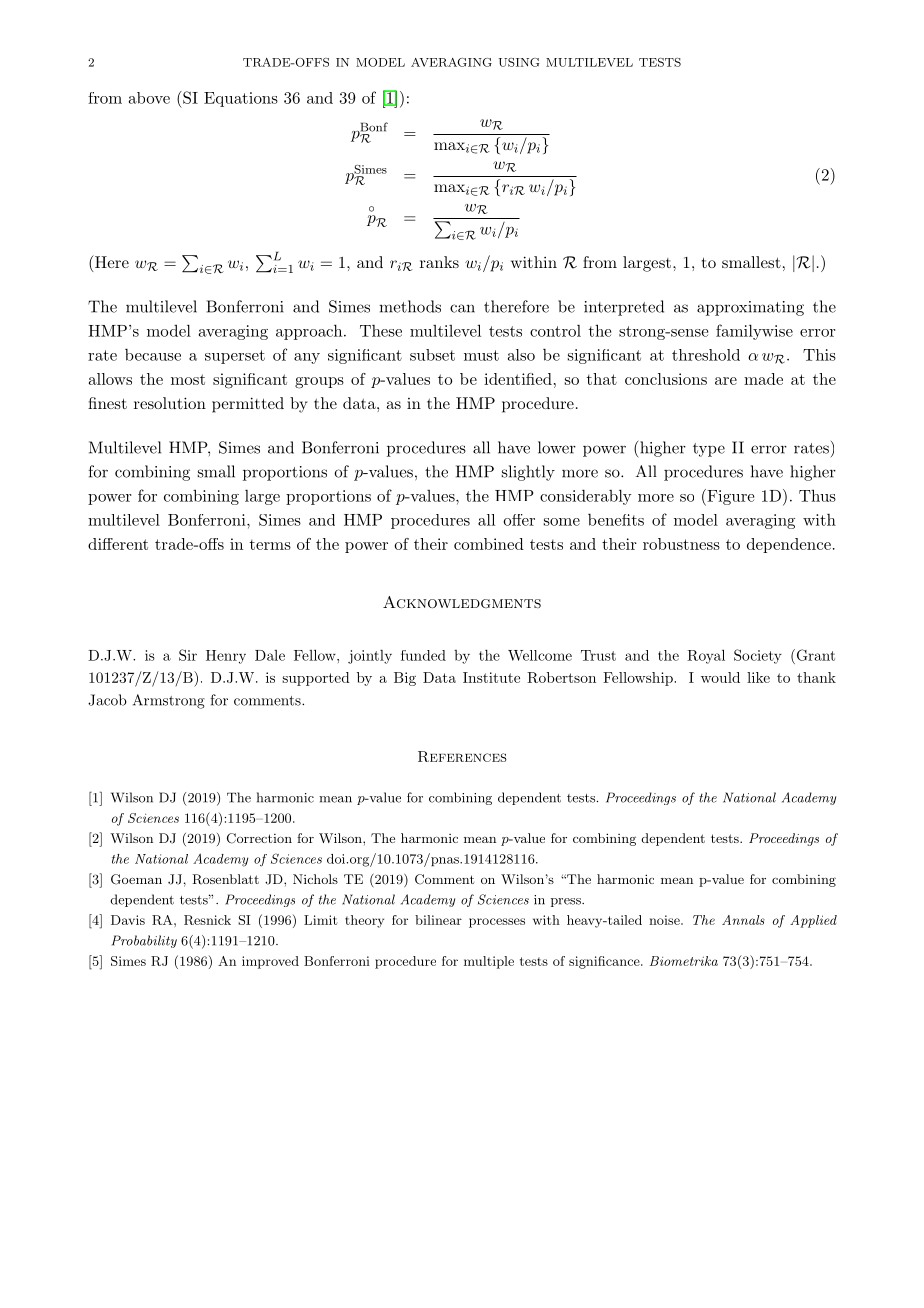 The height and width of the screenshot is (1308, 924). Describe the element at coordinates (207, 920) in the screenshot. I see `Resnick` at that location.
